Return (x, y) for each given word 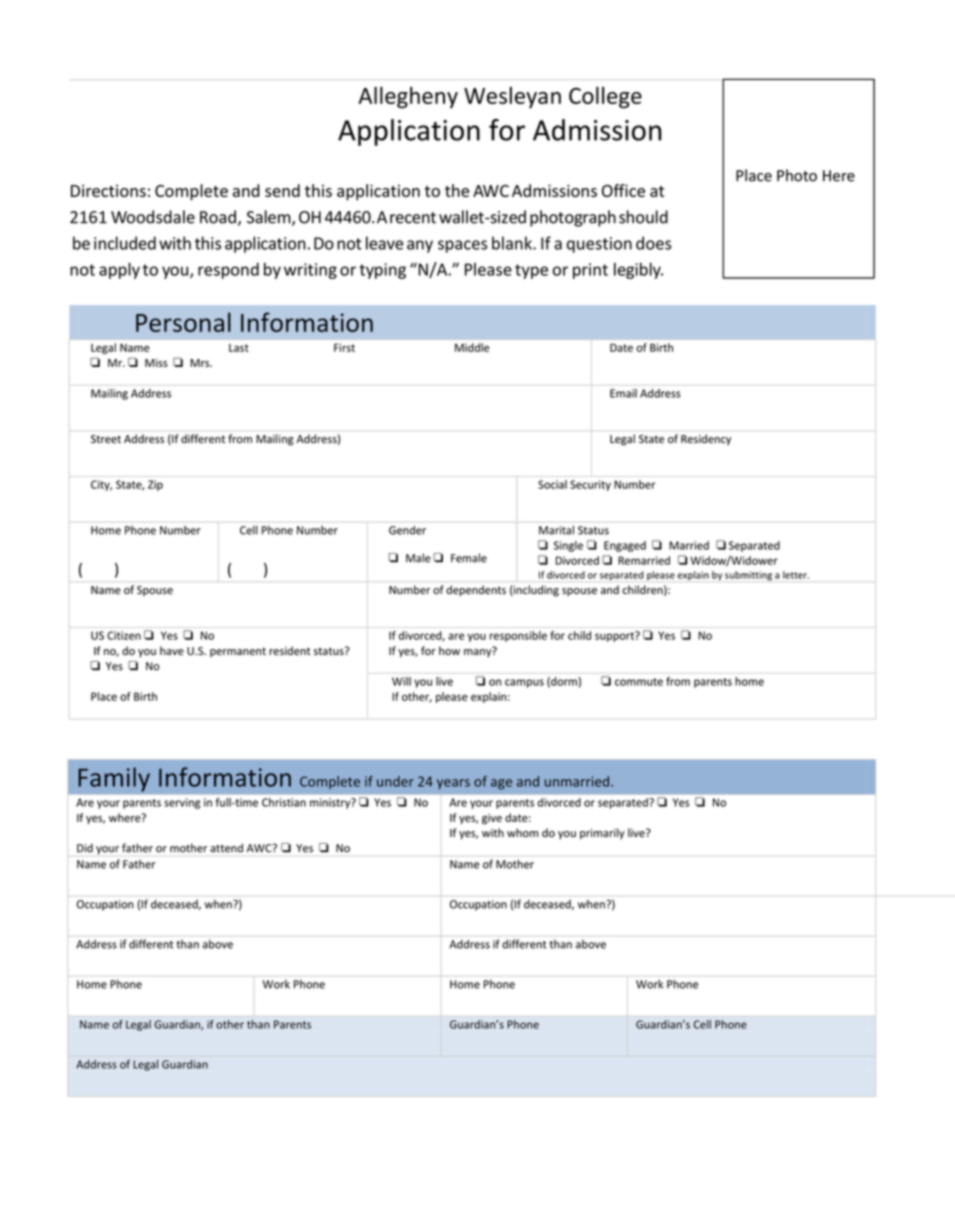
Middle (472, 347)
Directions (108, 191)
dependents (476, 590)
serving (182, 803)
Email (623, 393)
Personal (183, 322)
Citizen (124, 635)
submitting (748, 576)
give (492, 819)
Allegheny (408, 98)
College (605, 98)
